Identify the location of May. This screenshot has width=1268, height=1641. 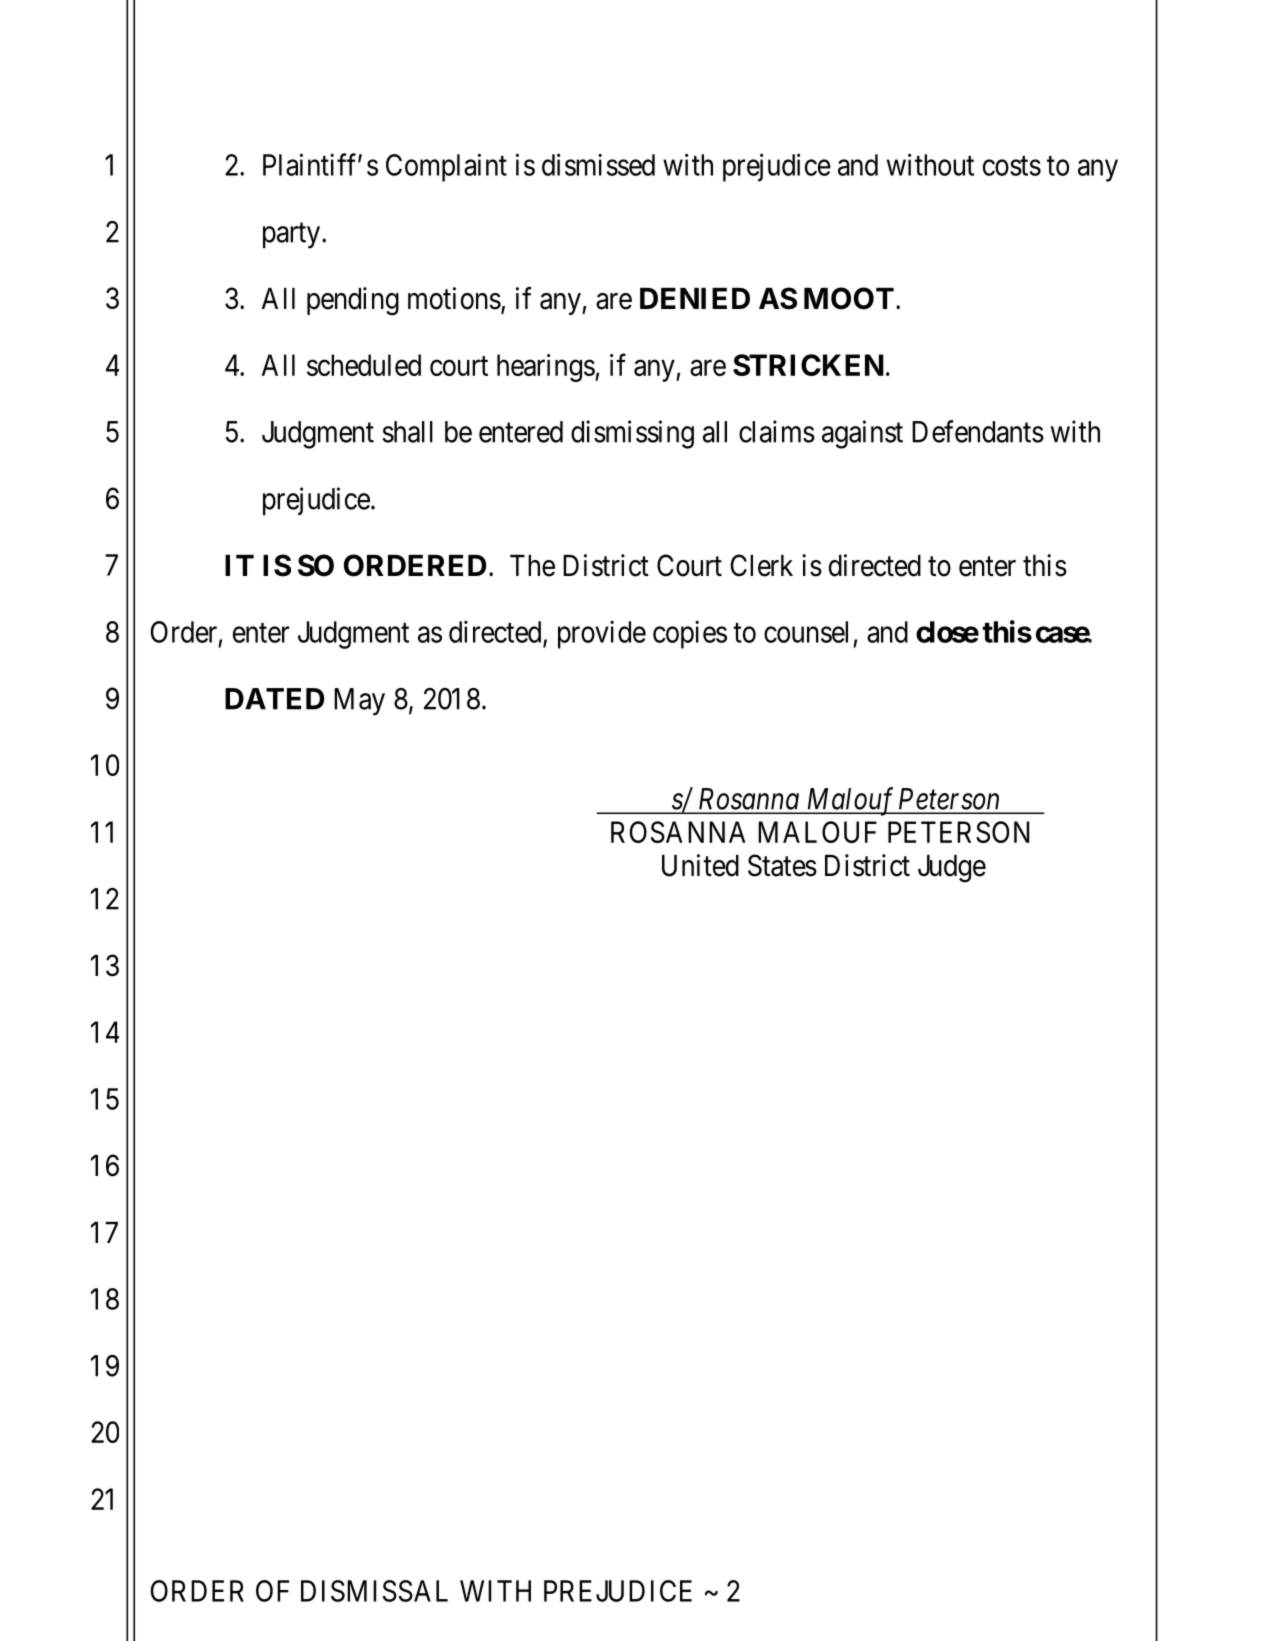
(359, 702).
